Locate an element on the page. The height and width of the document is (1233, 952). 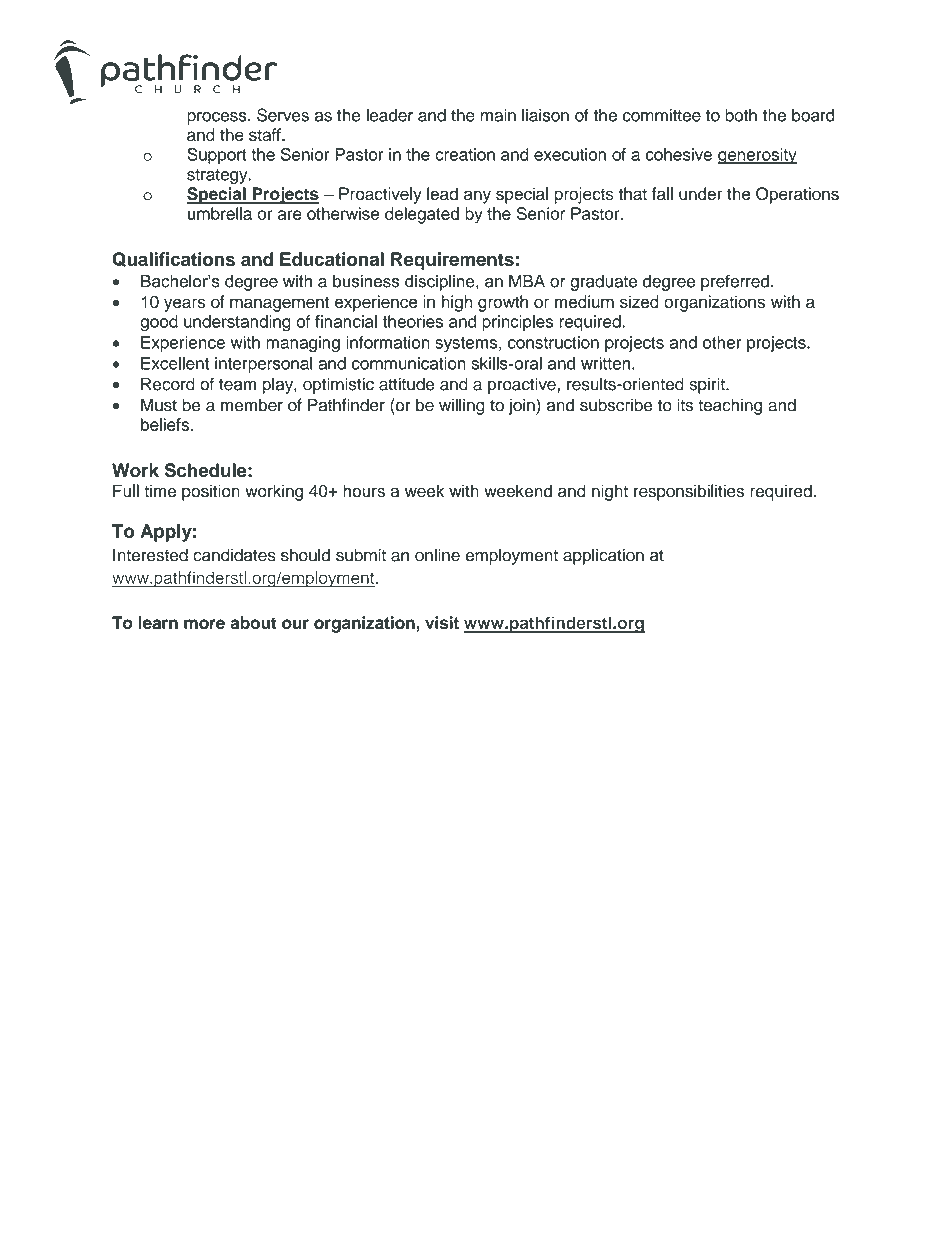
application is located at coordinates (603, 556).
